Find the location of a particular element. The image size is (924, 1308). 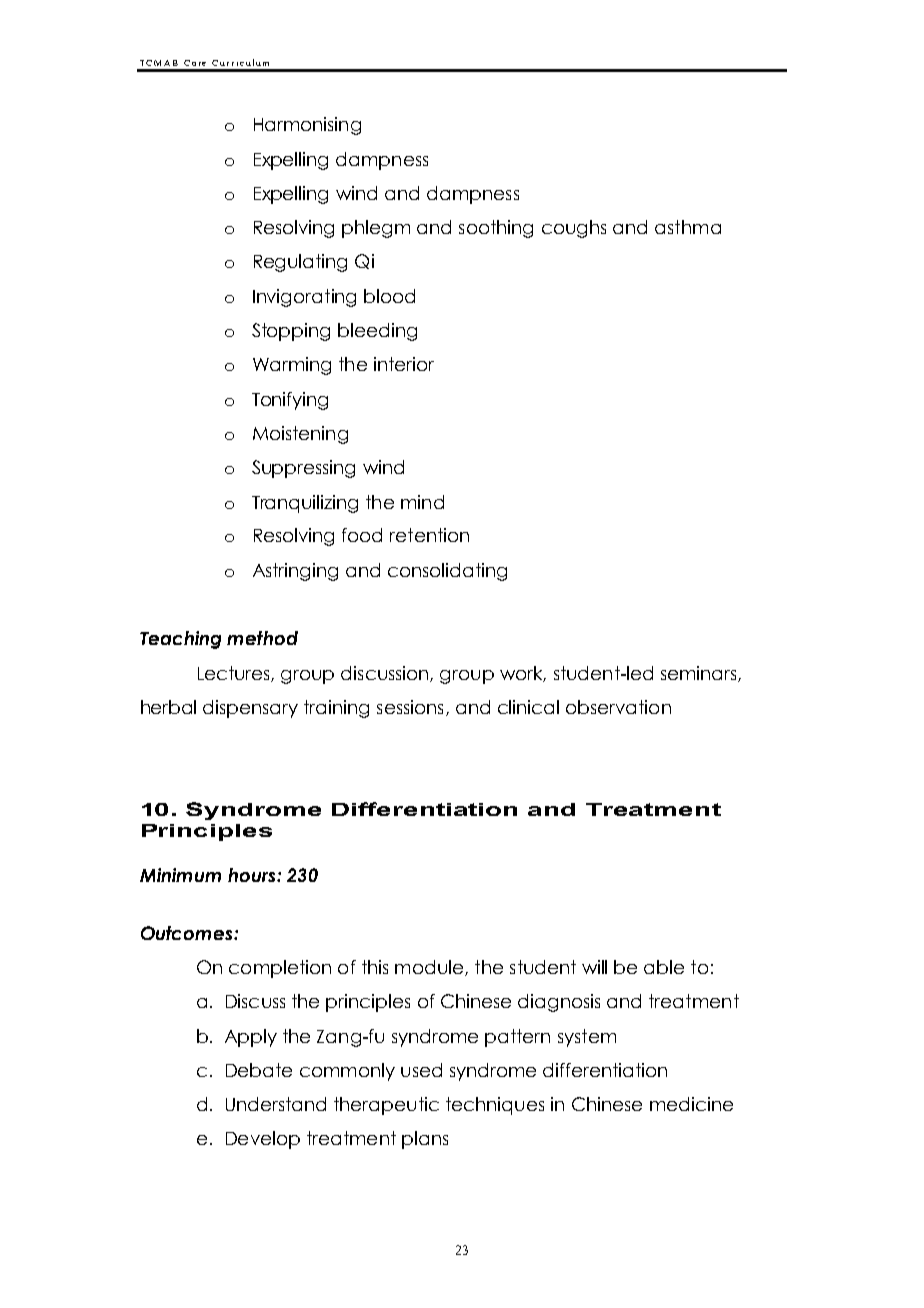

mind is located at coordinates (422, 502).
